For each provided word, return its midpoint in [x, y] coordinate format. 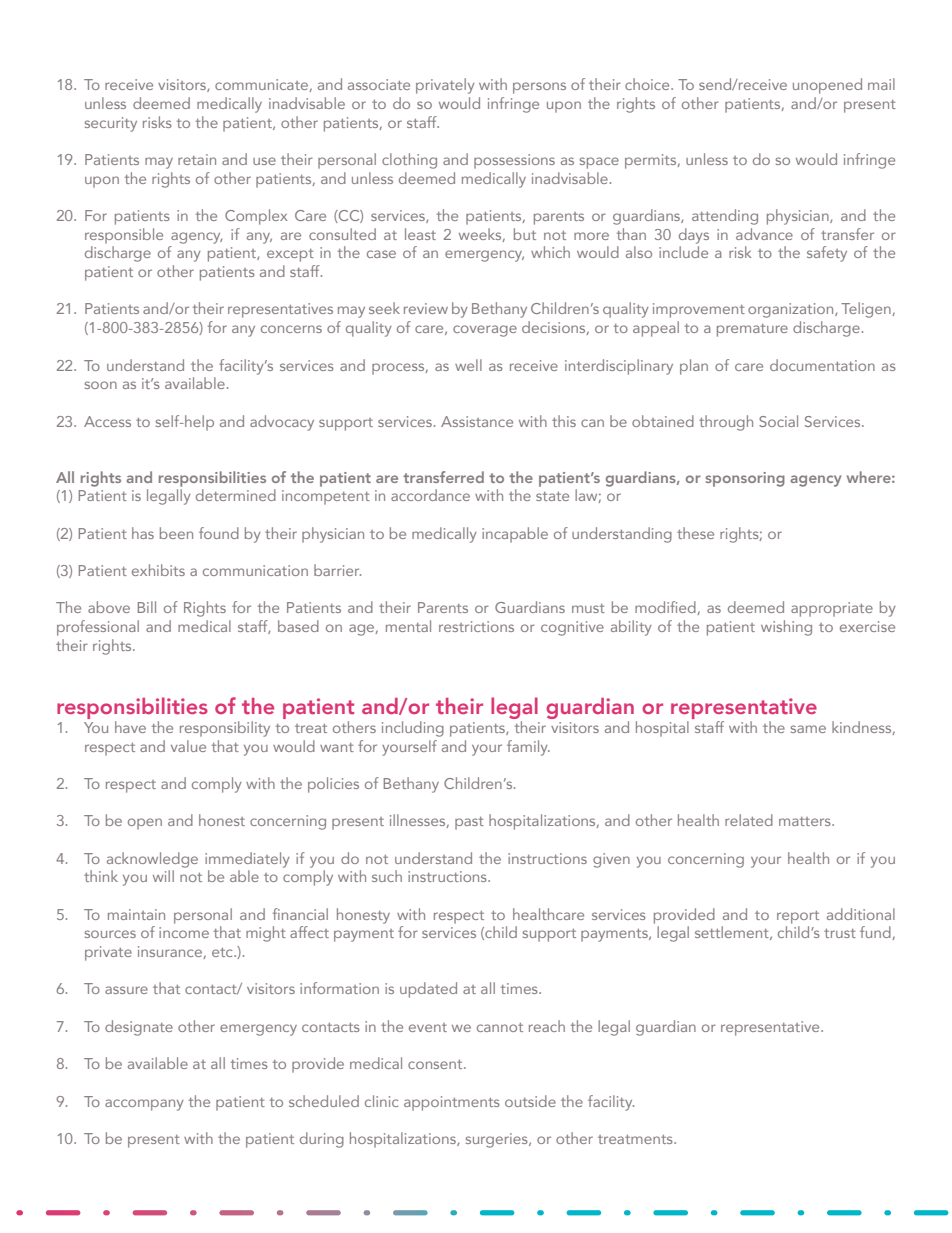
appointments [452, 1103]
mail [881, 84]
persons [539, 88]
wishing [786, 628]
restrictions [476, 626]
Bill [147, 607]
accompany [144, 1105]
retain [197, 159]
